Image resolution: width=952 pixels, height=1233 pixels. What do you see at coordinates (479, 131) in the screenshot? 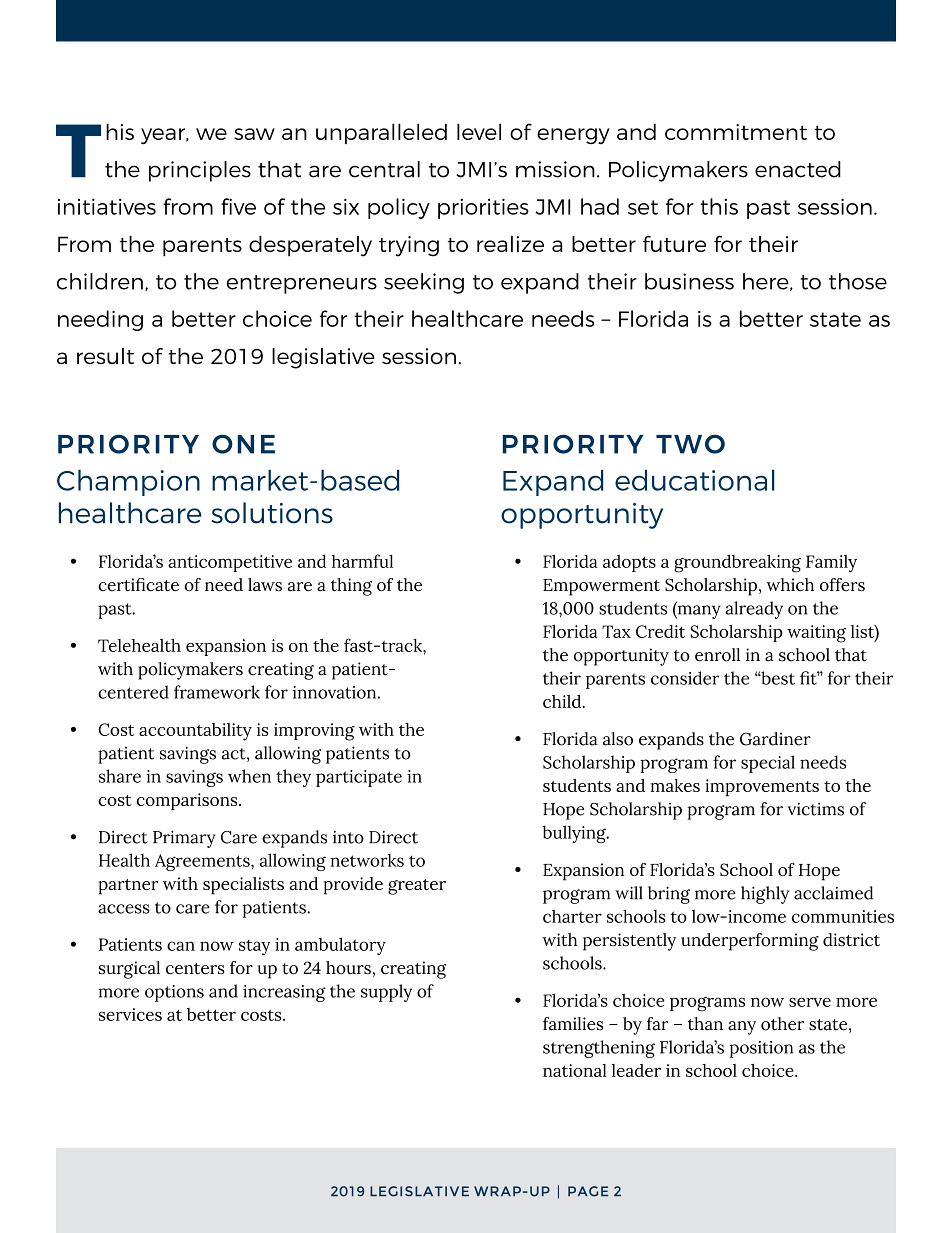
I see `level` at bounding box center [479, 131].
